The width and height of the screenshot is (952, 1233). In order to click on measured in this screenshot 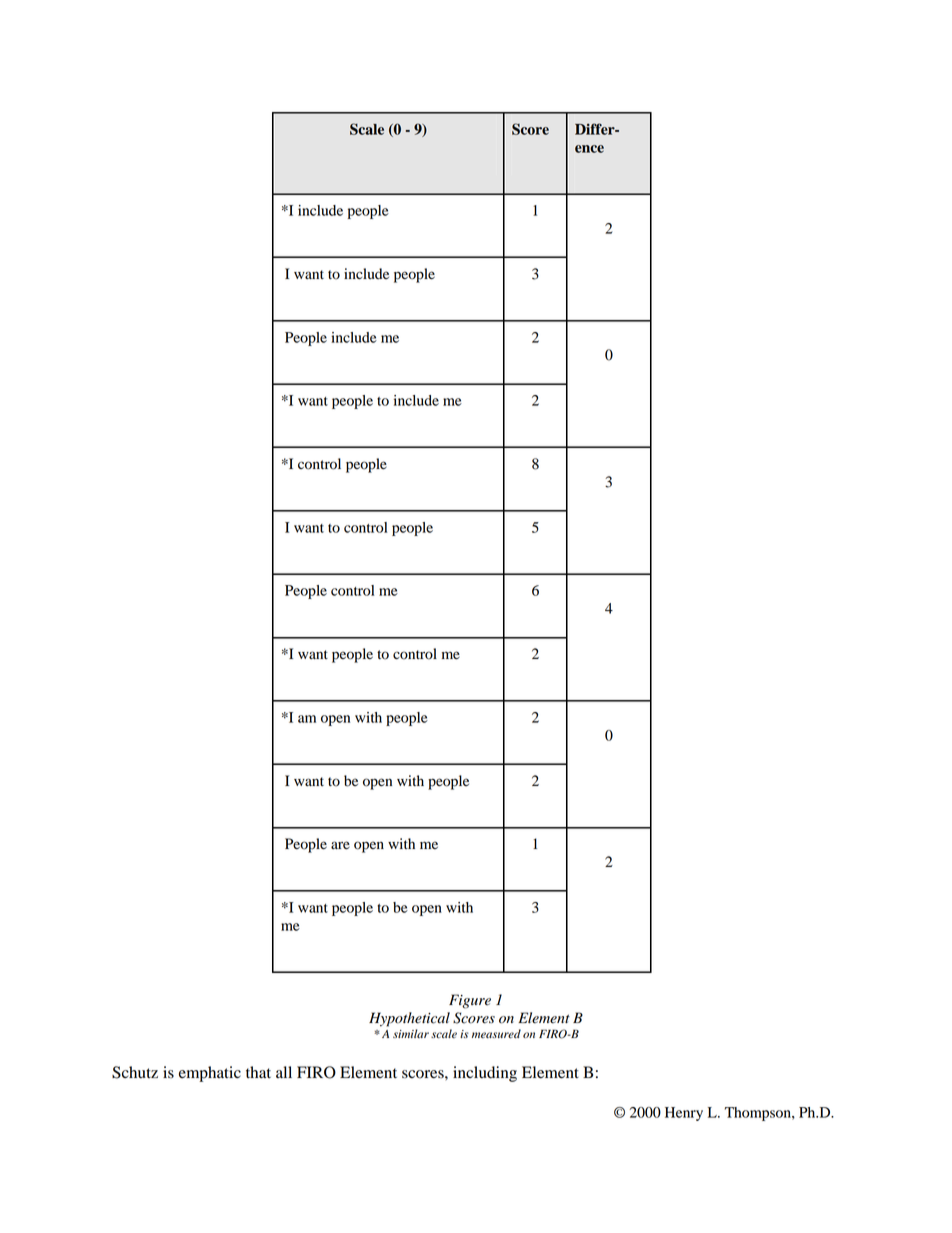, I will do `click(496, 1034)`.
